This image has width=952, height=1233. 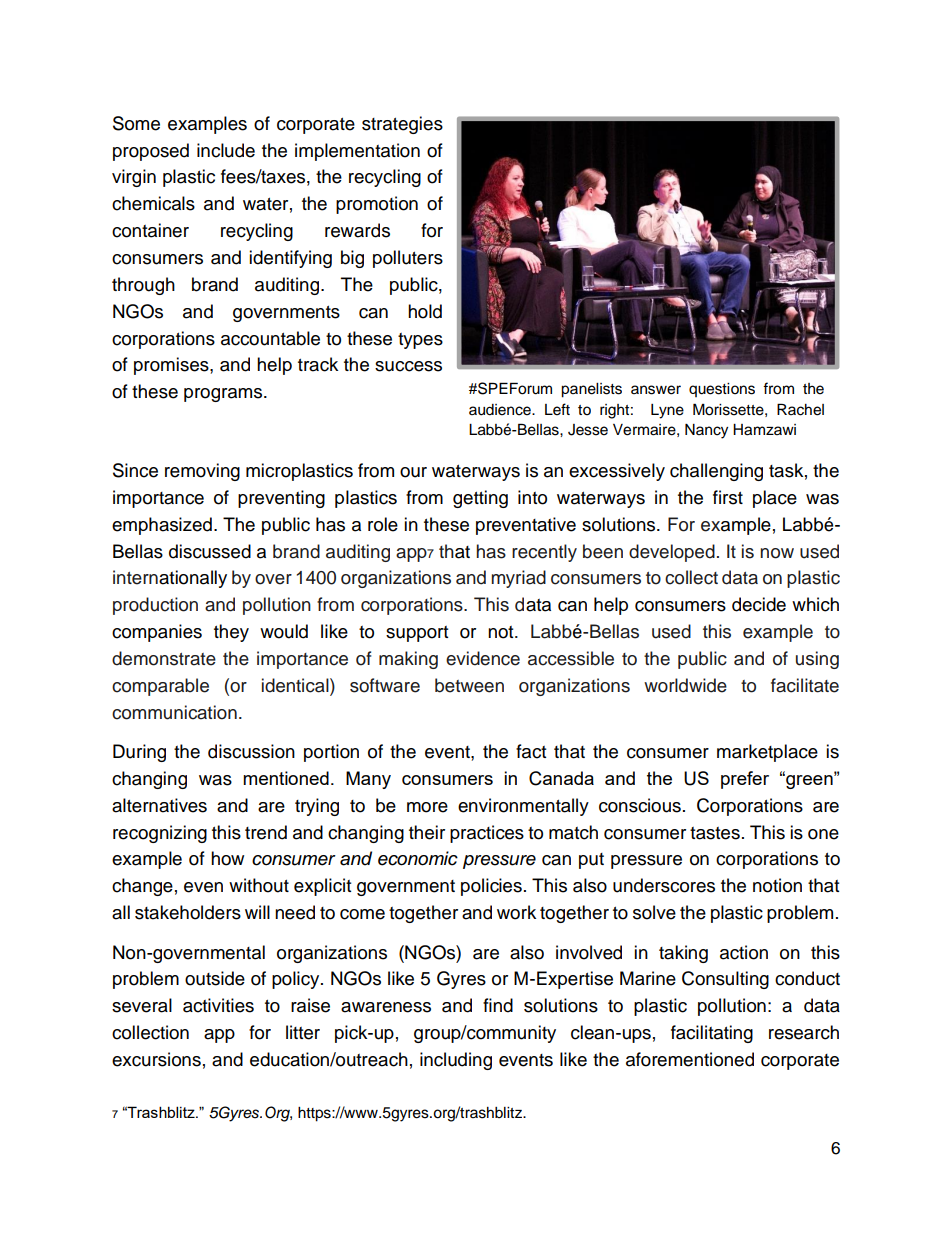 What do you see at coordinates (170, 579) in the image?
I see `internationally` at bounding box center [170, 579].
